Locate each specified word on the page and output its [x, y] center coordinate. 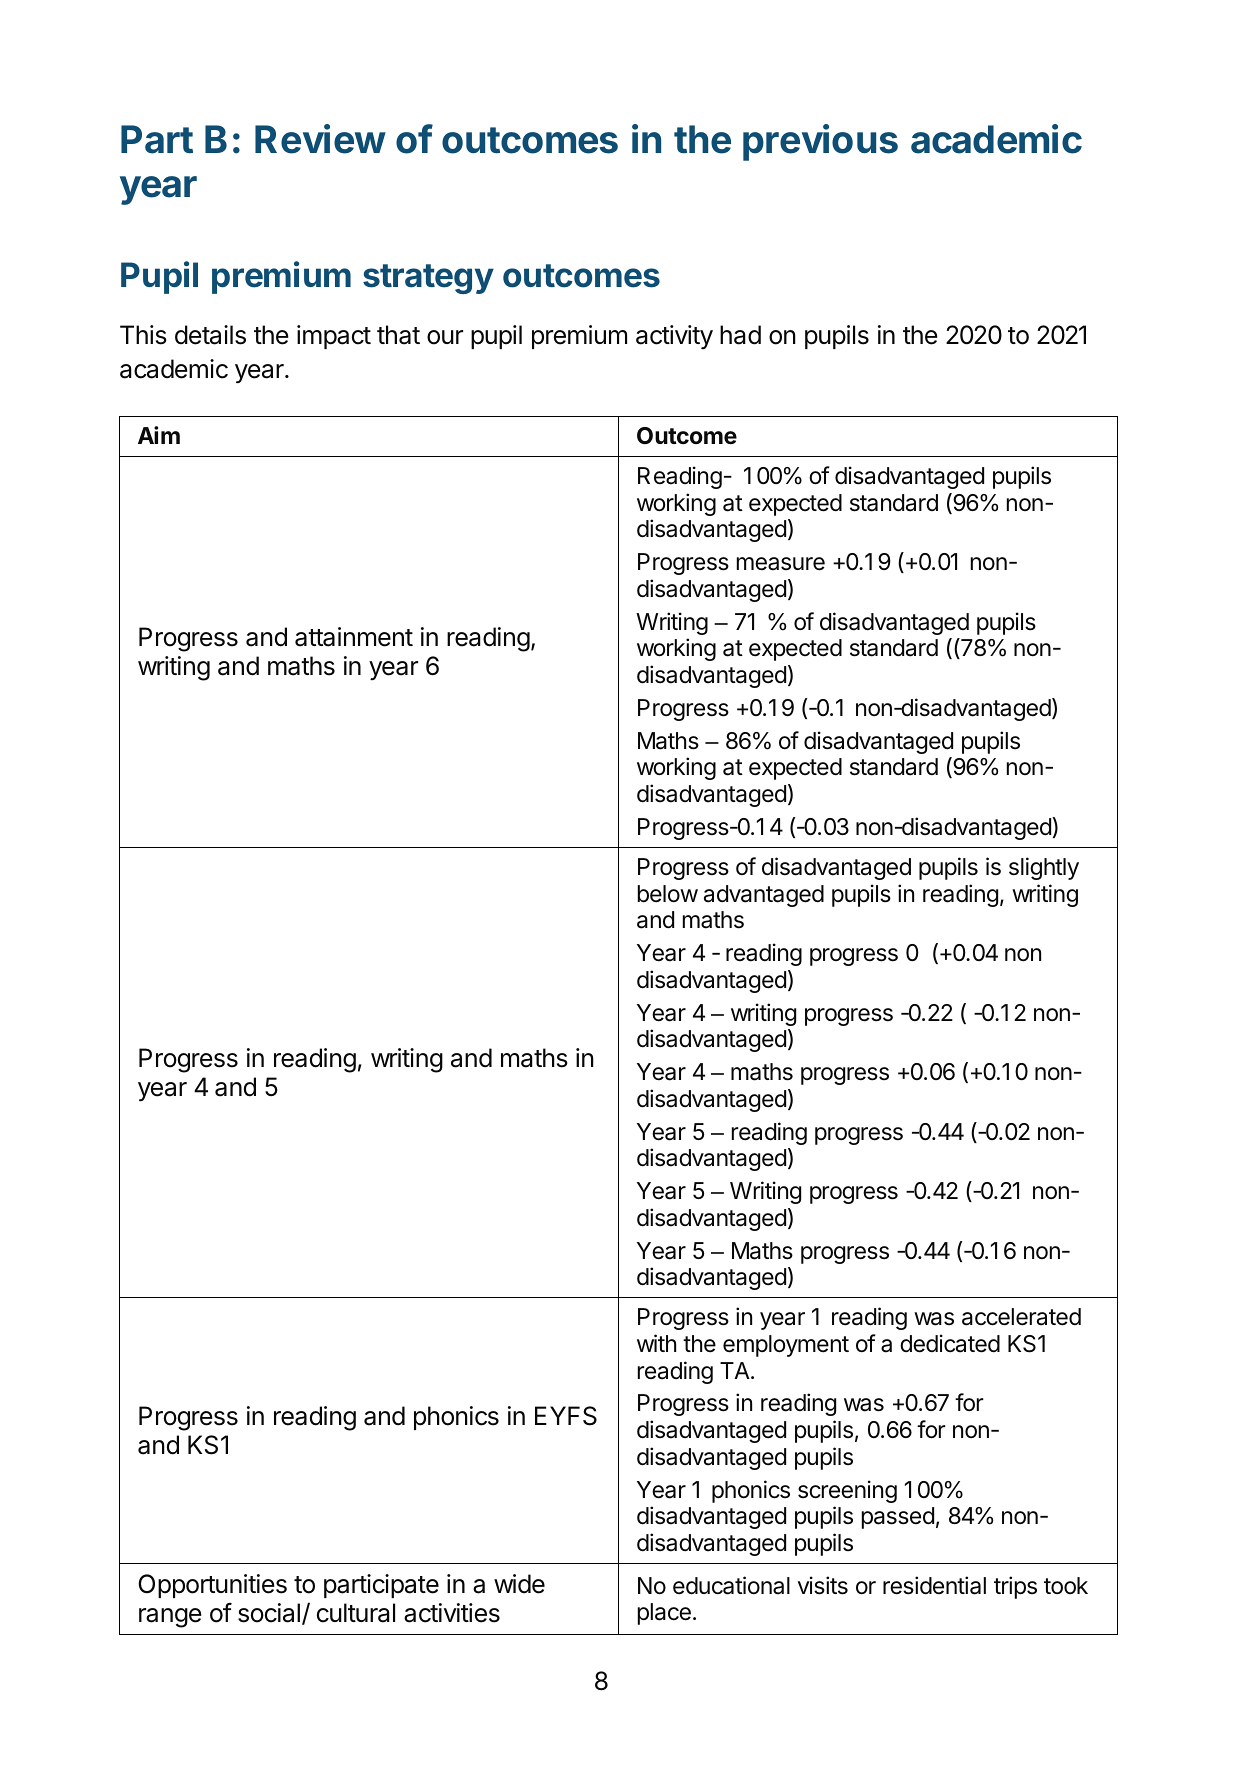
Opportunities [212, 1586]
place [664, 1614]
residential [934, 1585]
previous [820, 142]
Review [320, 139]
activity [674, 337]
